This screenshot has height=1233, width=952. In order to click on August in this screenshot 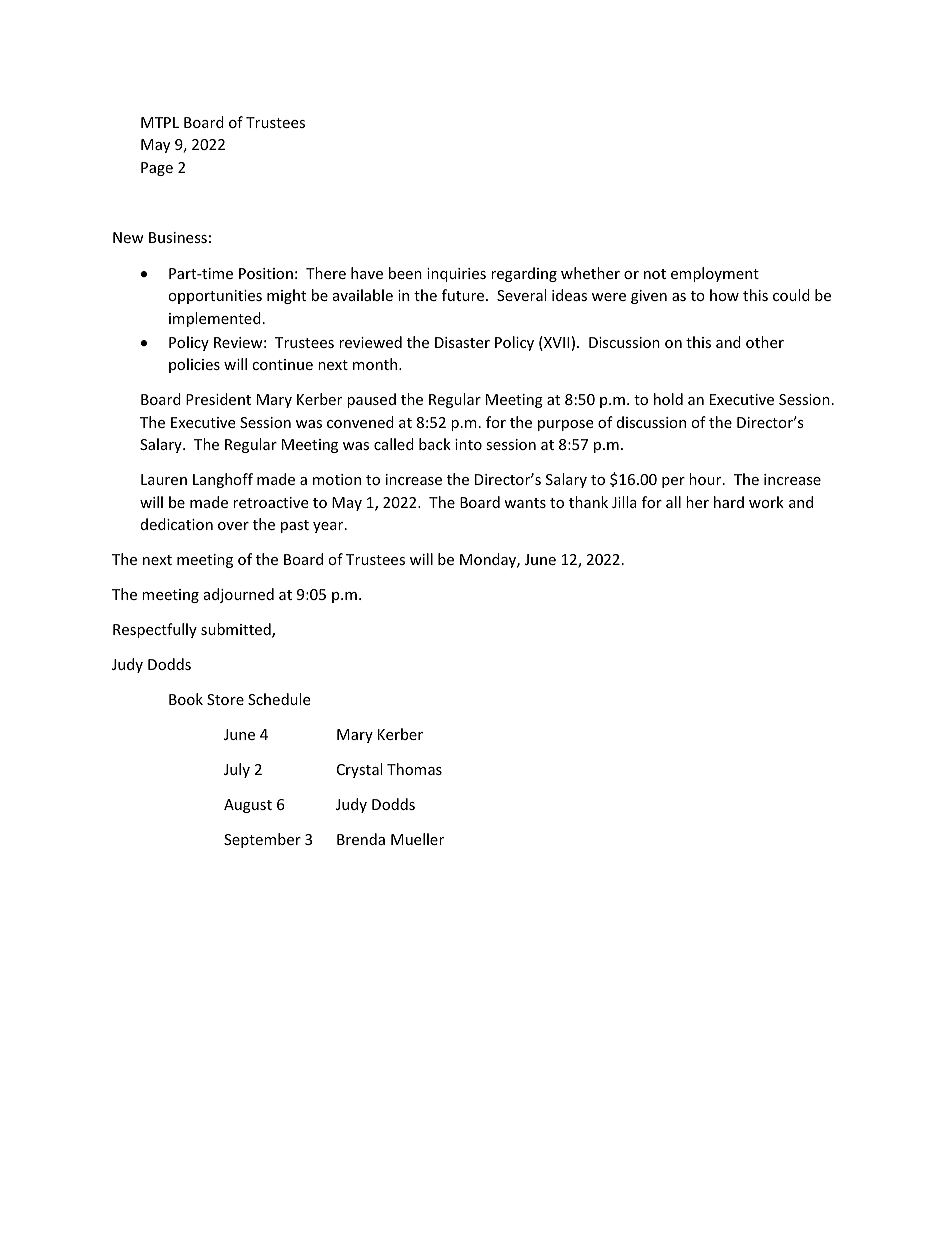, I will do `click(248, 806)`.
